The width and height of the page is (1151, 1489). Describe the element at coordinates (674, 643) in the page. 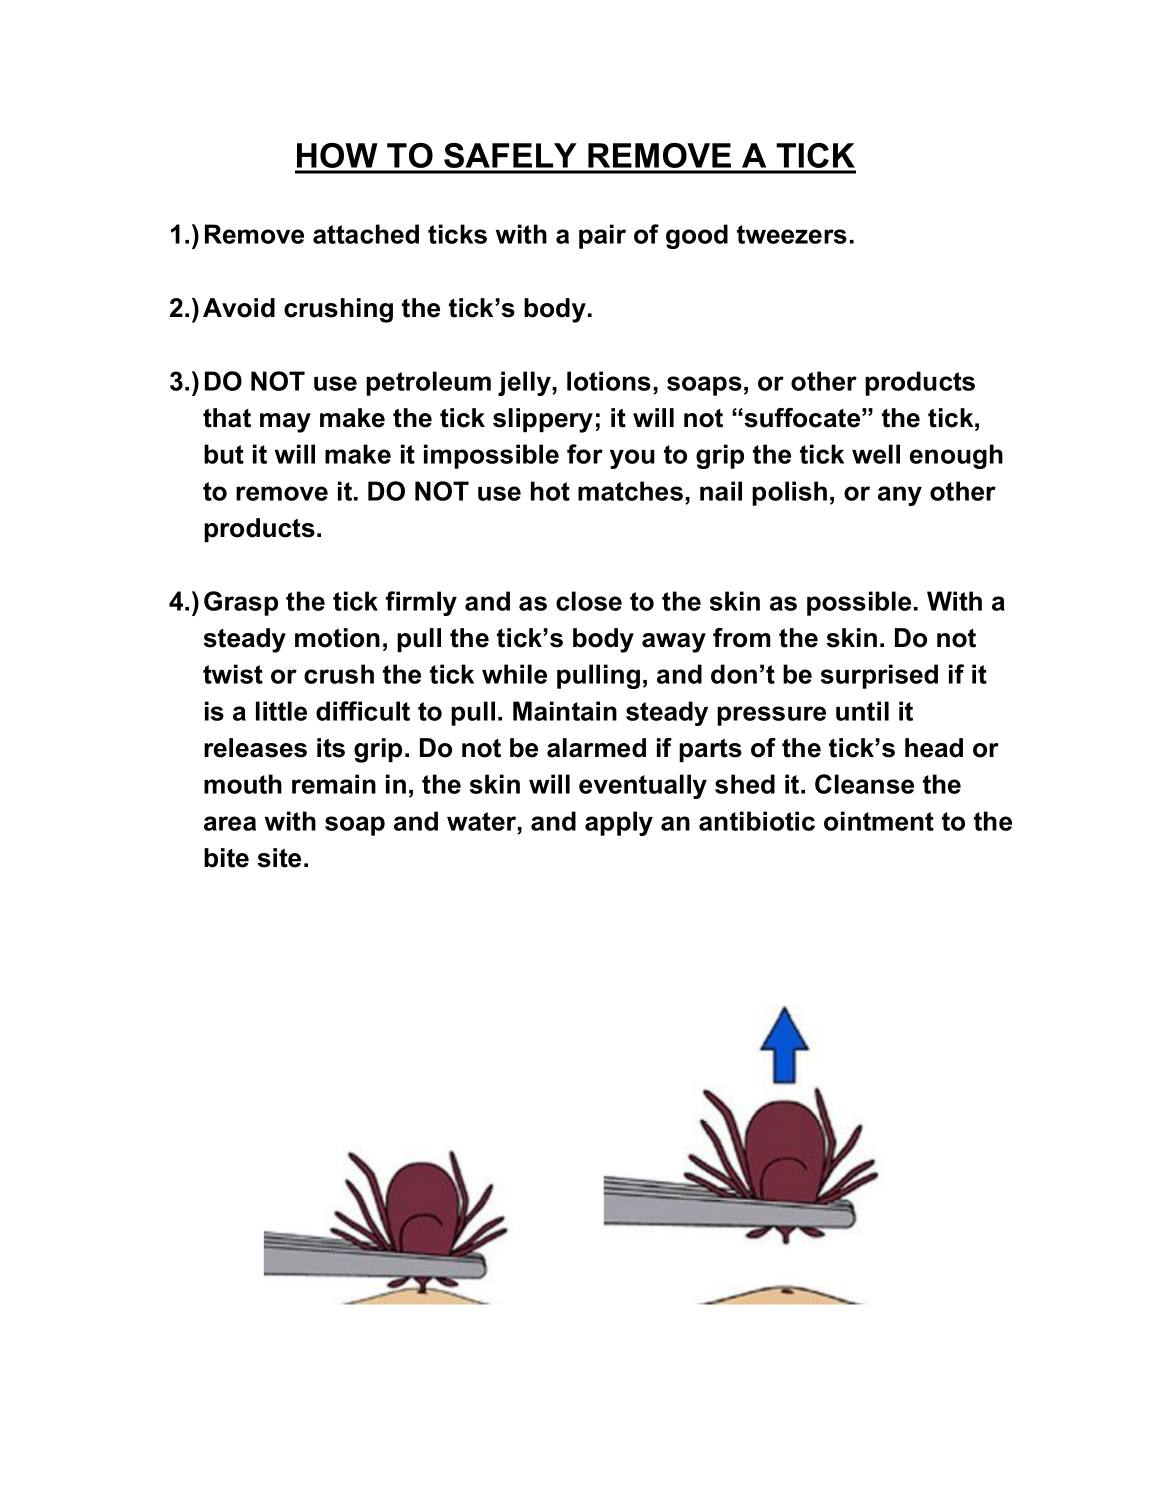

I see `away` at that location.
